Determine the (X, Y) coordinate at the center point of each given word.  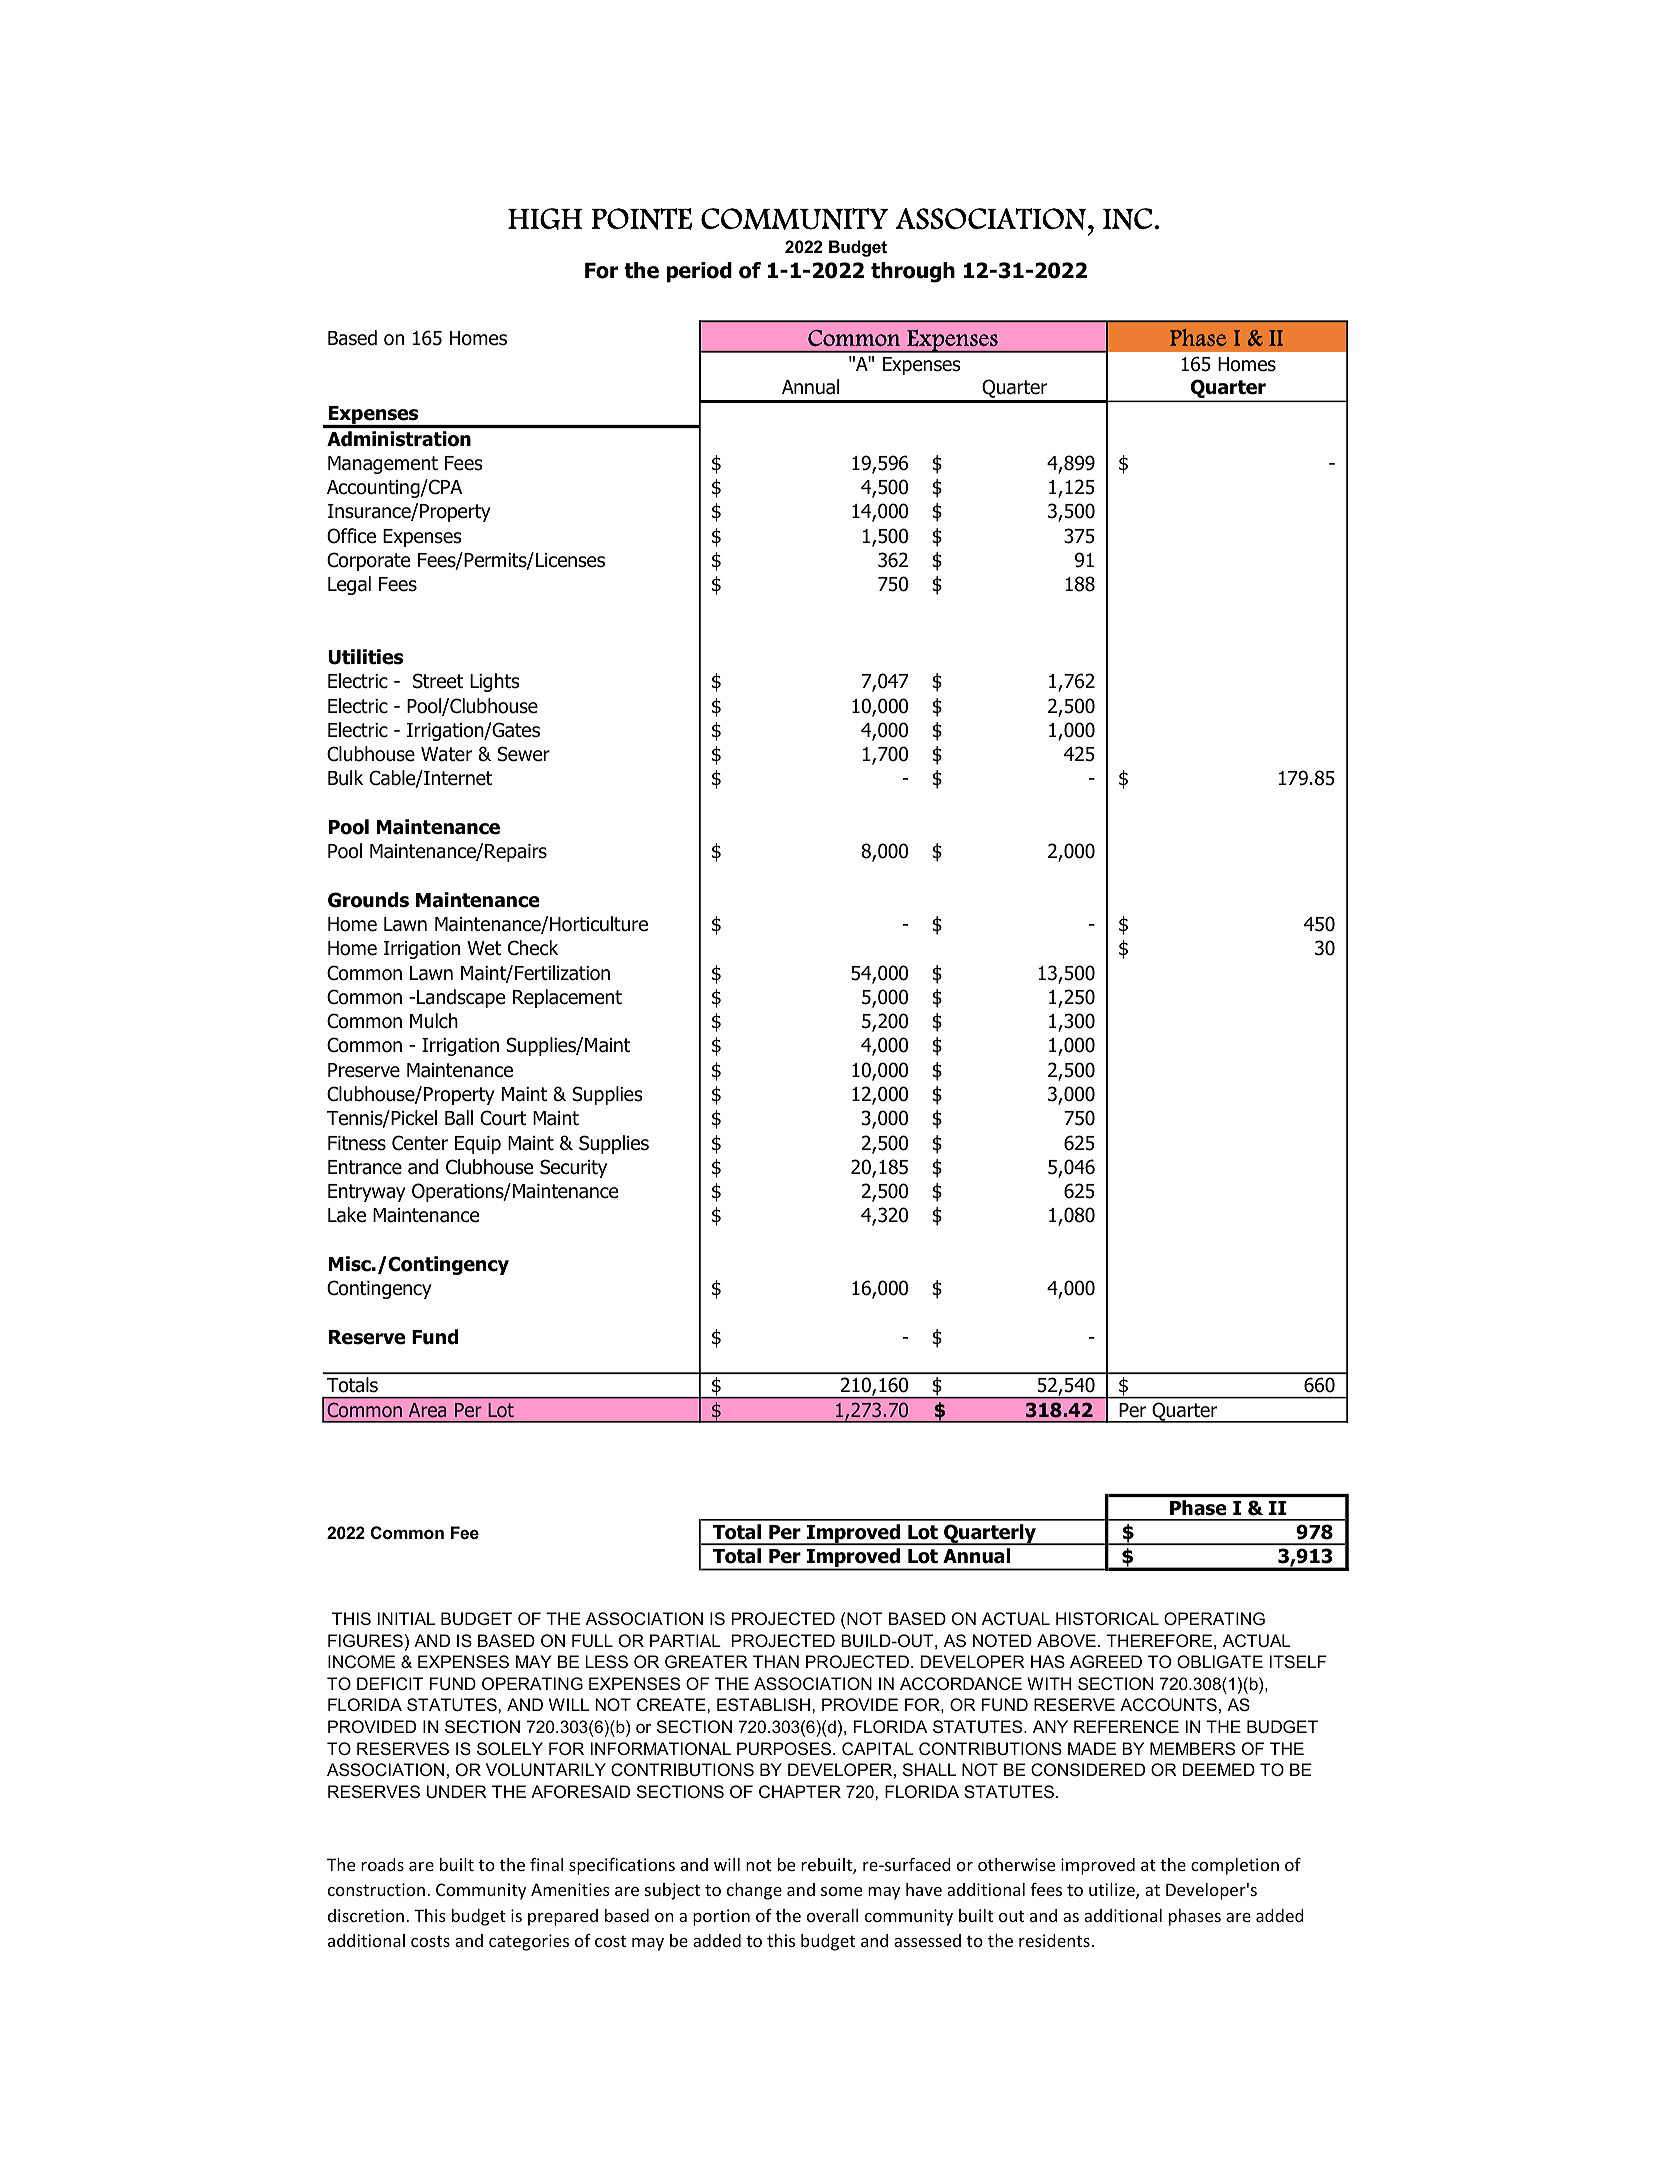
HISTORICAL (1107, 1618)
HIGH (545, 219)
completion (1235, 1866)
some (841, 1891)
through (913, 272)
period (699, 272)
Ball (459, 1118)
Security (573, 1168)
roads (382, 1864)
